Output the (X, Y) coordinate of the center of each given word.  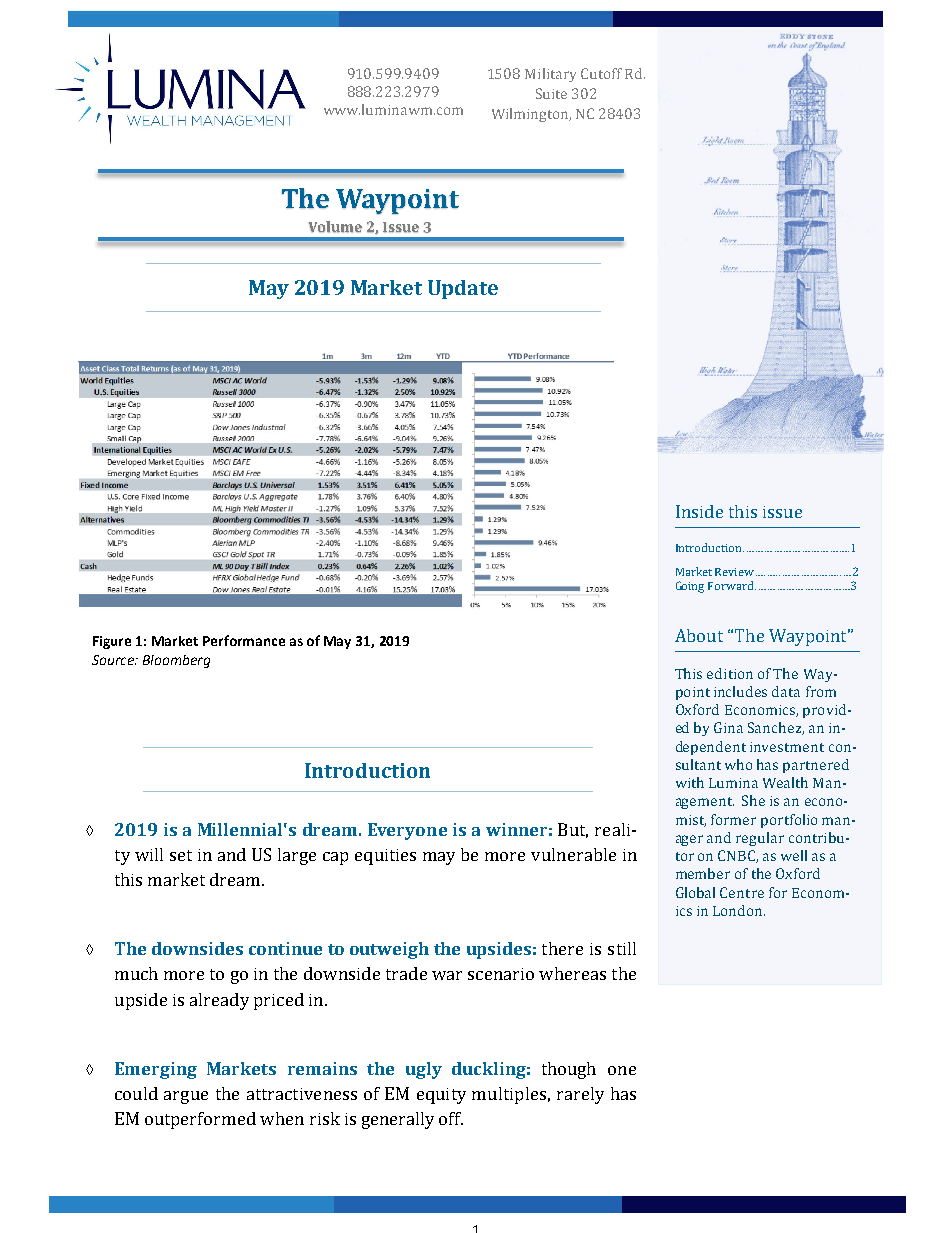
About (699, 635)
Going (690, 587)
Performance (244, 640)
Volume (335, 227)
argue (186, 1097)
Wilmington (531, 115)
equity (441, 1096)
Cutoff (601, 73)
